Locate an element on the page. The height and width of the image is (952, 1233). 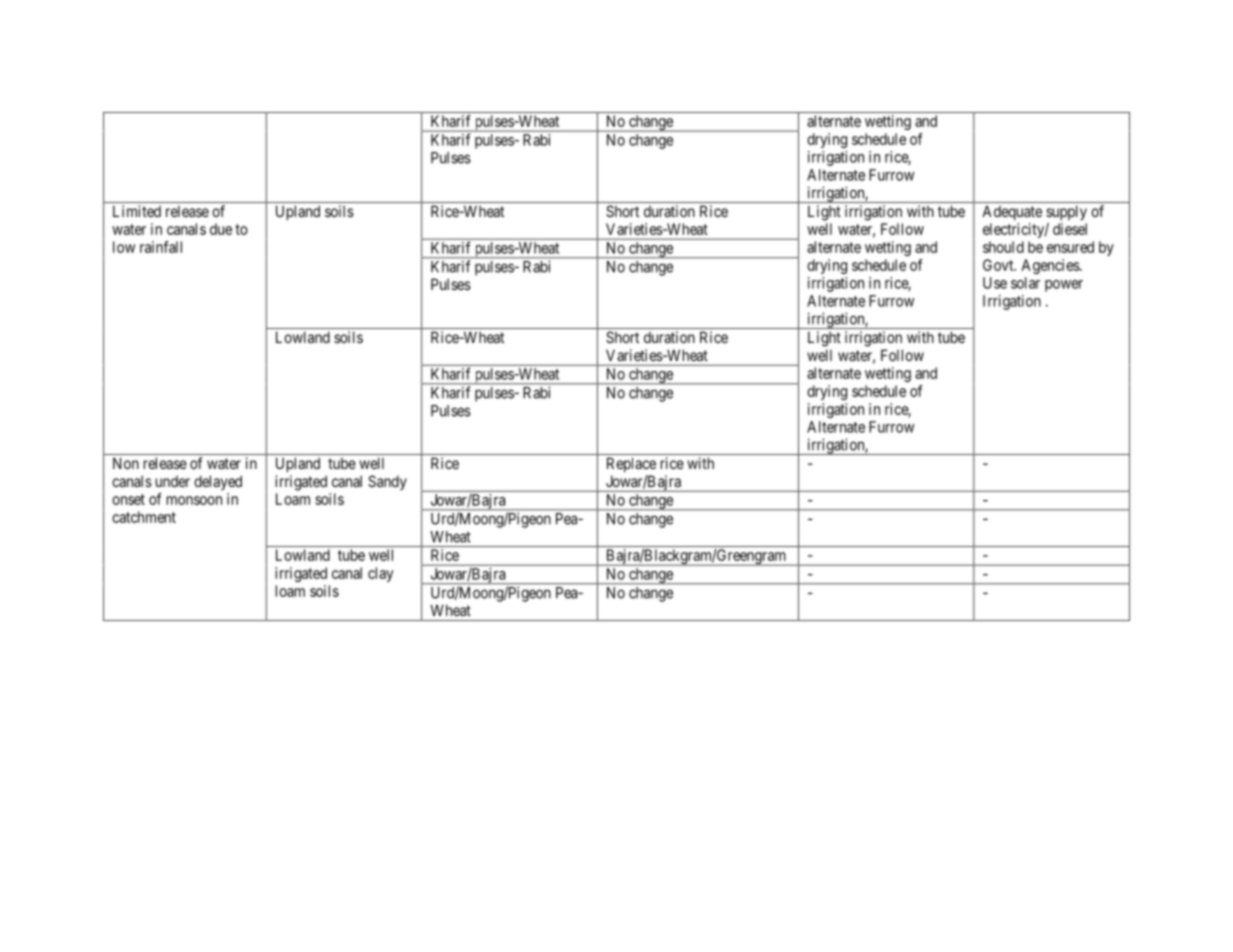
delayed is located at coordinates (218, 482).
